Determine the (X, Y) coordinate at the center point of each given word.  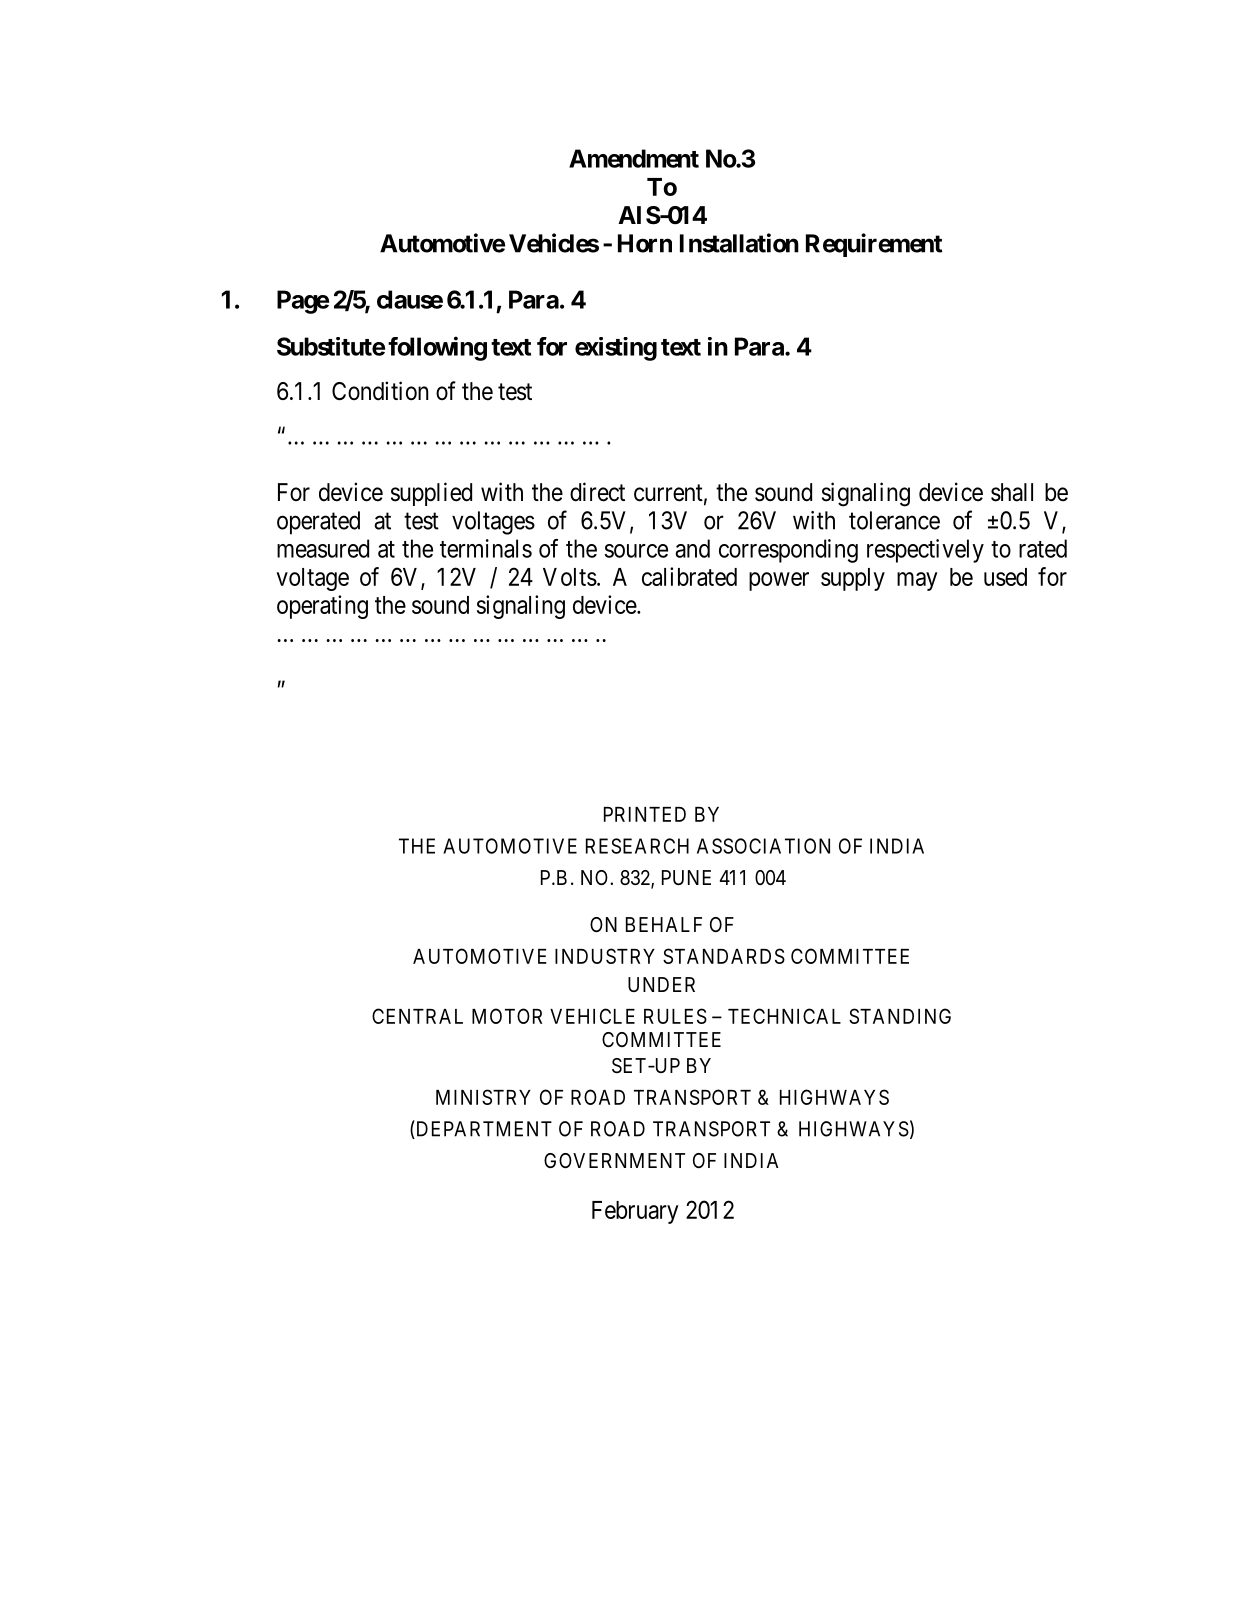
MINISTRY (483, 1097)
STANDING (900, 1016)
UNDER (661, 984)
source (636, 551)
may (917, 581)
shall (1012, 492)
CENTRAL (417, 1016)
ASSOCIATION (763, 846)
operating (322, 607)
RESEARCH (637, 846)
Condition (380, 391)
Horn (645, 243)
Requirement (874, 245)
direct (597, 492)
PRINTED (645, 814)
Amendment (634, 158)
